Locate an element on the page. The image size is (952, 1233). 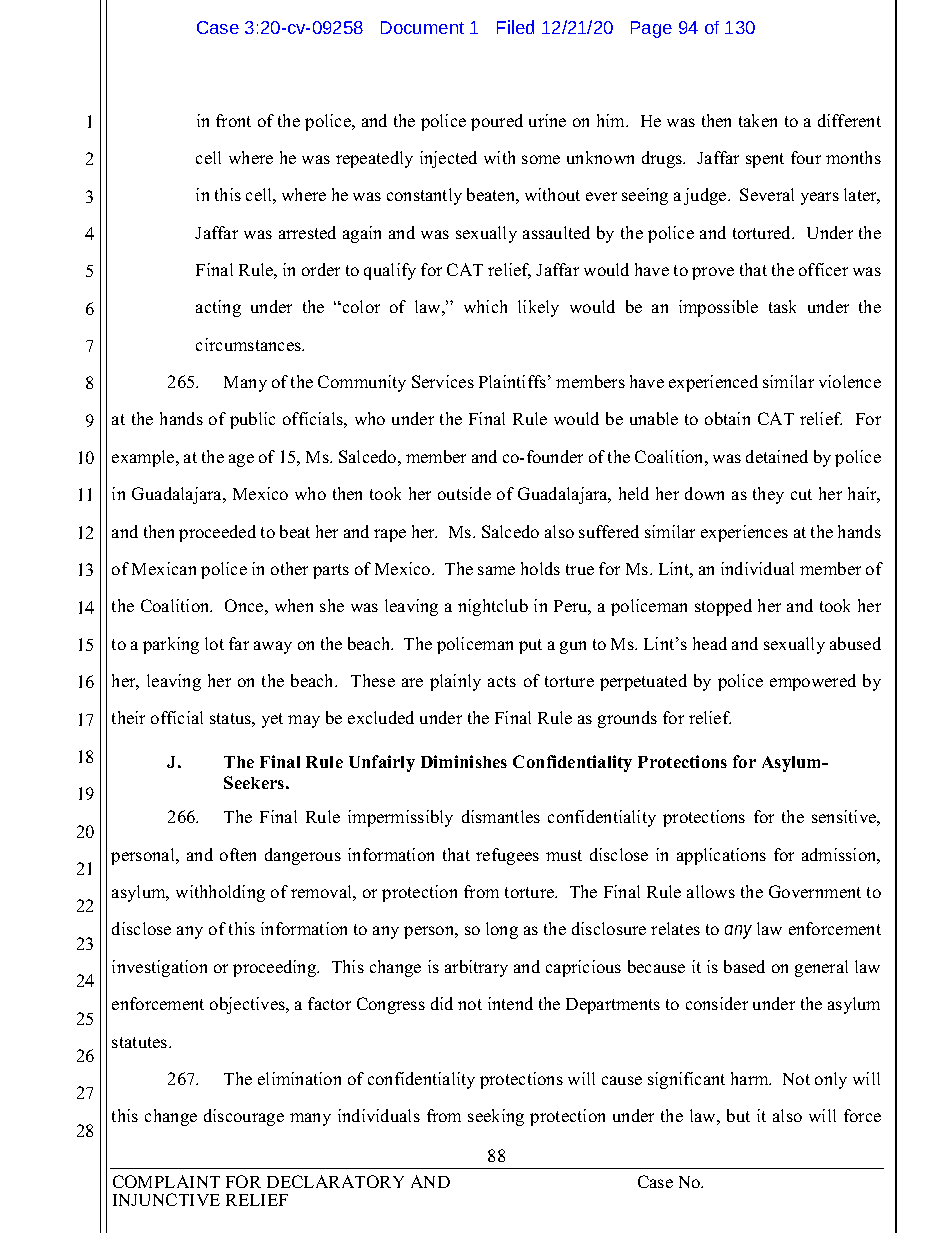
taken is located at coordinates (758, 120).
